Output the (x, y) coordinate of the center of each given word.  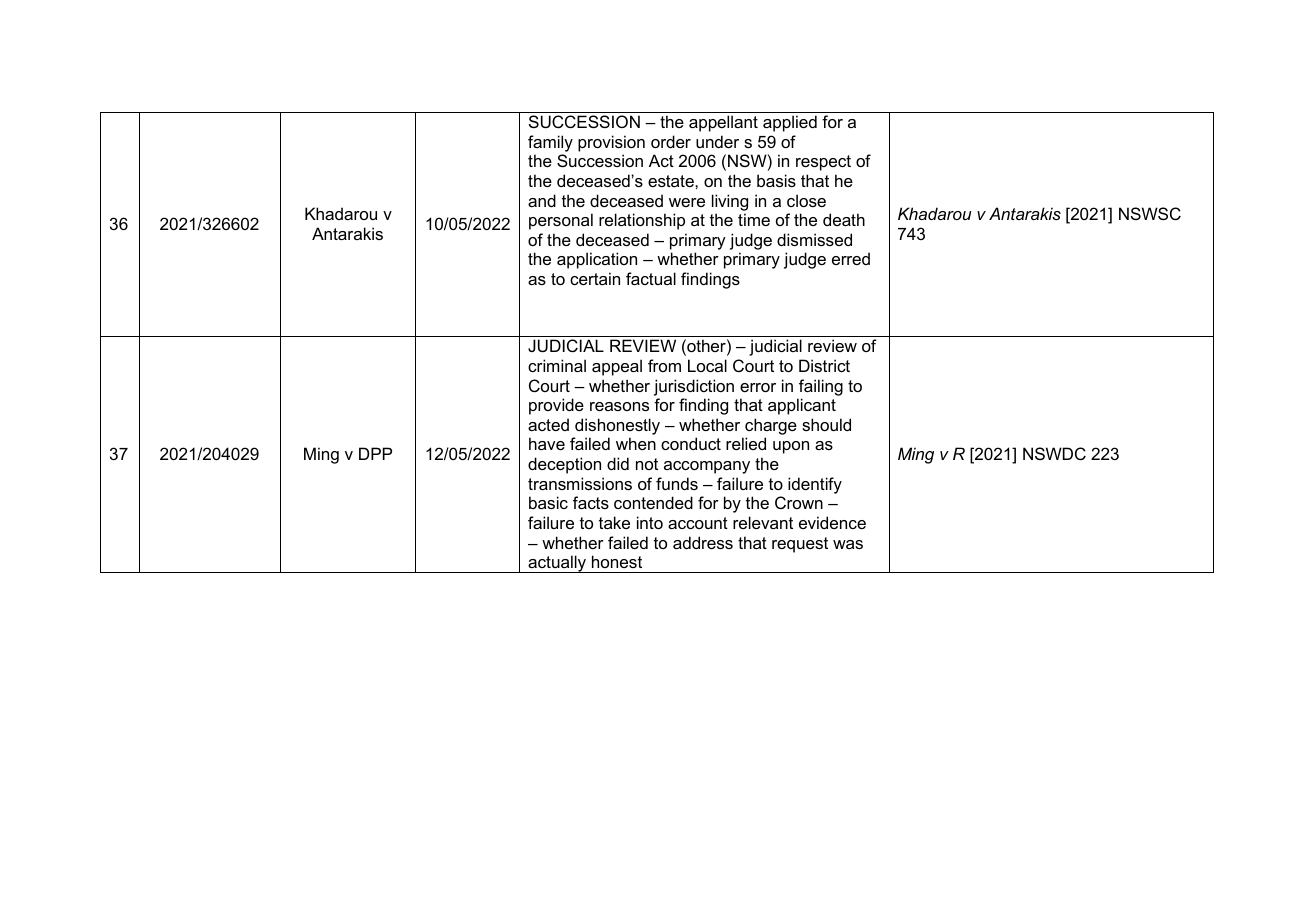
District (824, 365)
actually (557, 564)
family (550, 143)
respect (823, 163)
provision (611, 143)
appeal (617, 367)
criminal (557, 365)
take (614, 522)
